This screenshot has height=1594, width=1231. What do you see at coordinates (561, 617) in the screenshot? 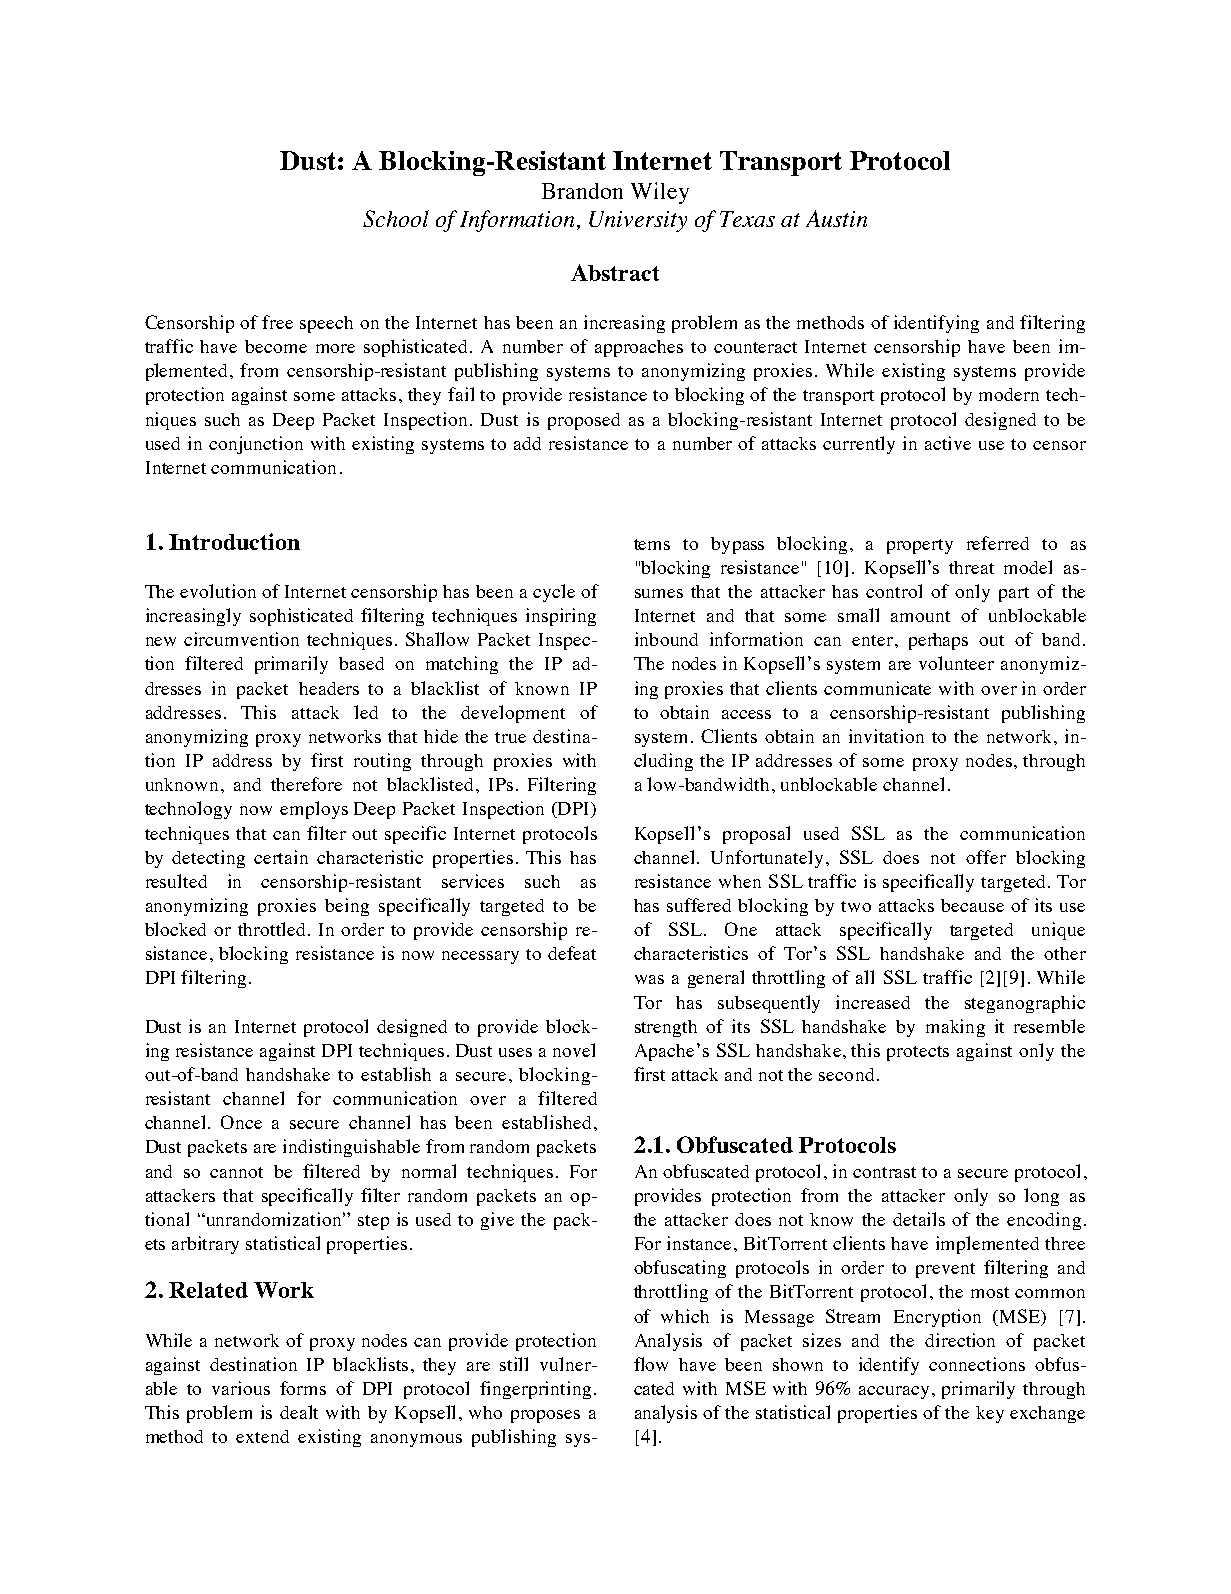
I see `inspiring` at bounding box center [561, 617].
